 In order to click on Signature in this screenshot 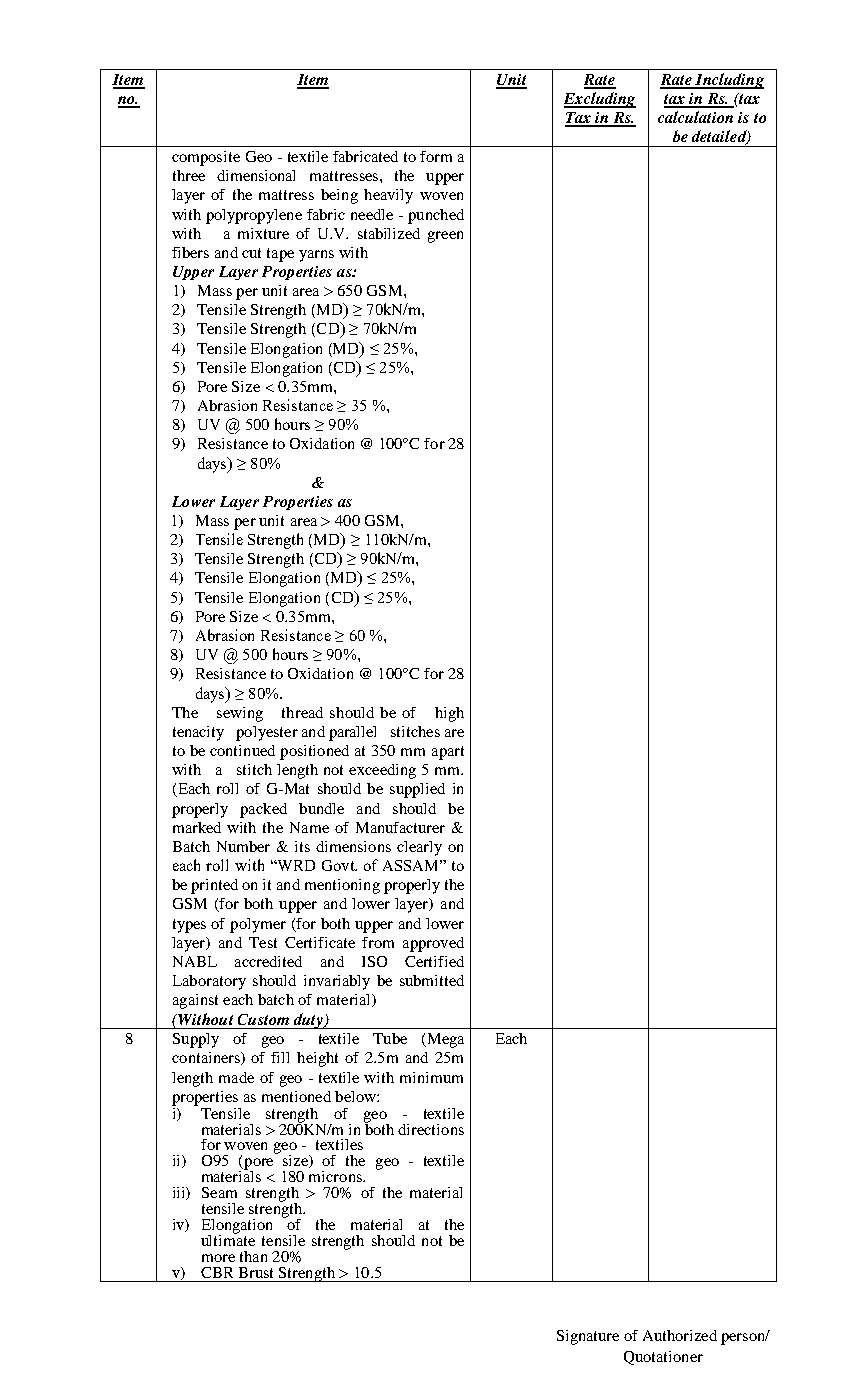, I will do `click(588, 1337)`.
